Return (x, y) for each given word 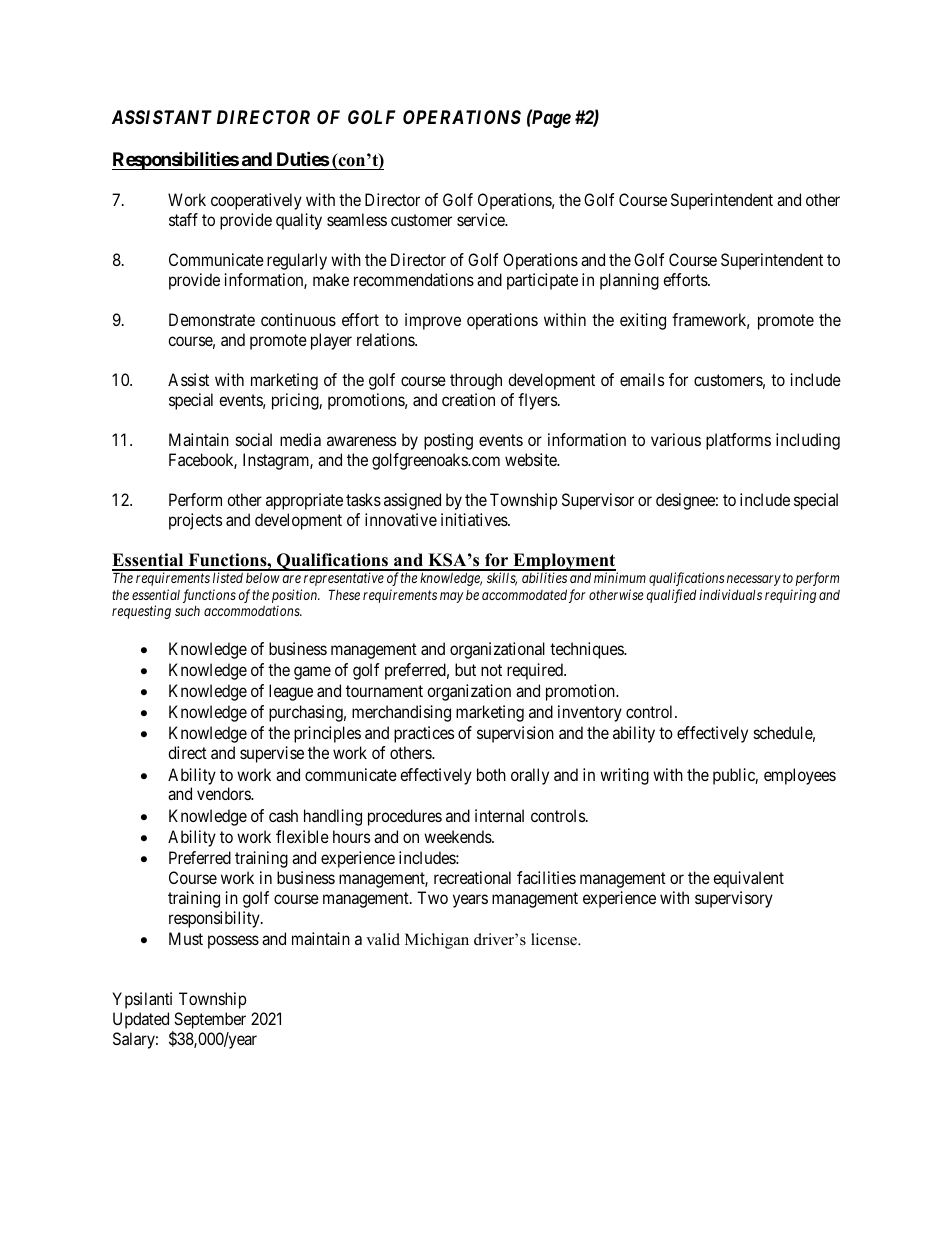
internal (499, 815)
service (482, 219)
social (254, 439)
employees (800, 776)
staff (183, 219)
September (209, 1022)
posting (448, 441)
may (452, 597)
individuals (730, 594)
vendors (224, 793)
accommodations (253, 610)
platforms (738, 441)
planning (629, 281)
